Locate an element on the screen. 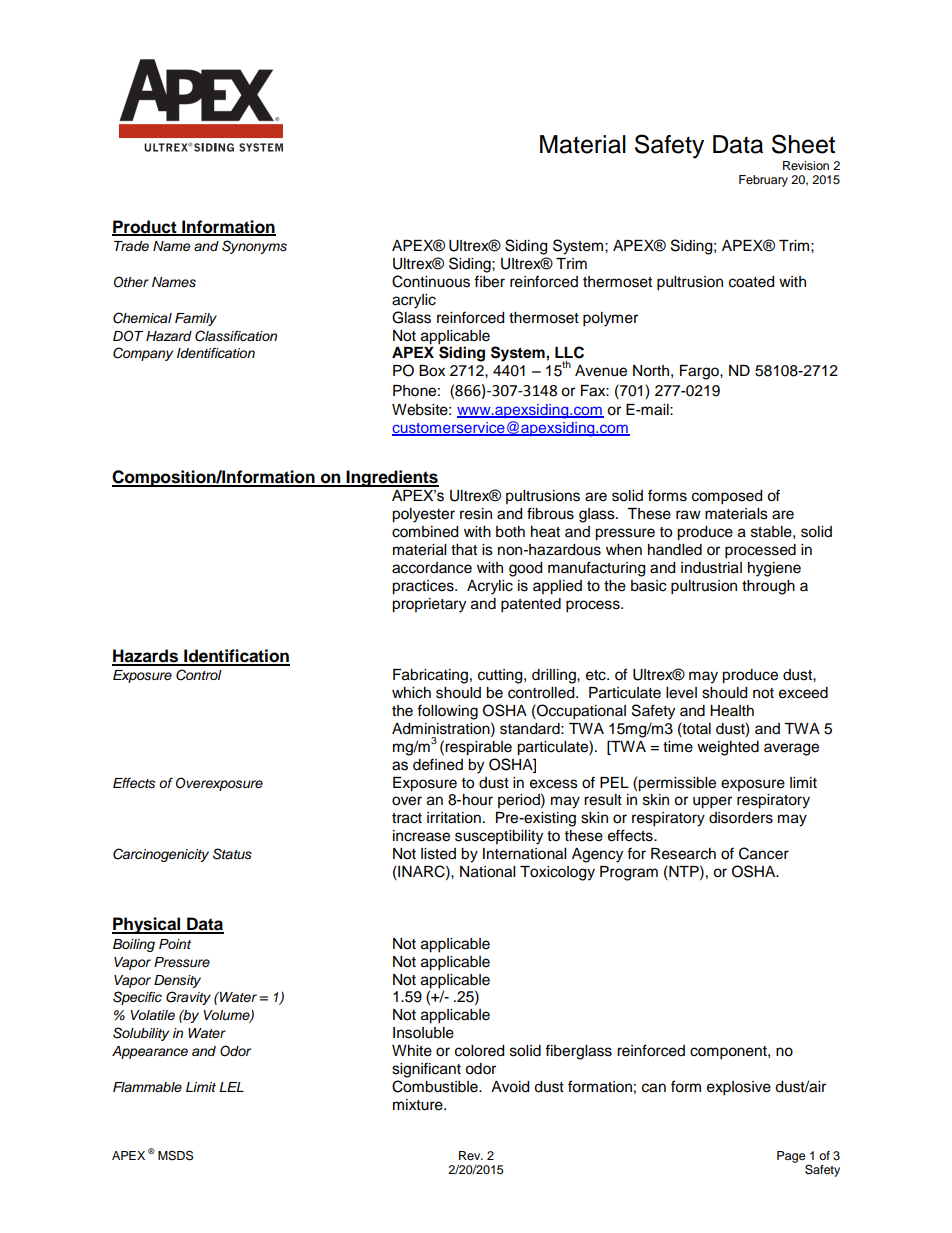 The height and width of the screenshot is (1233, 952). which is located at coordinates (411, 693).
